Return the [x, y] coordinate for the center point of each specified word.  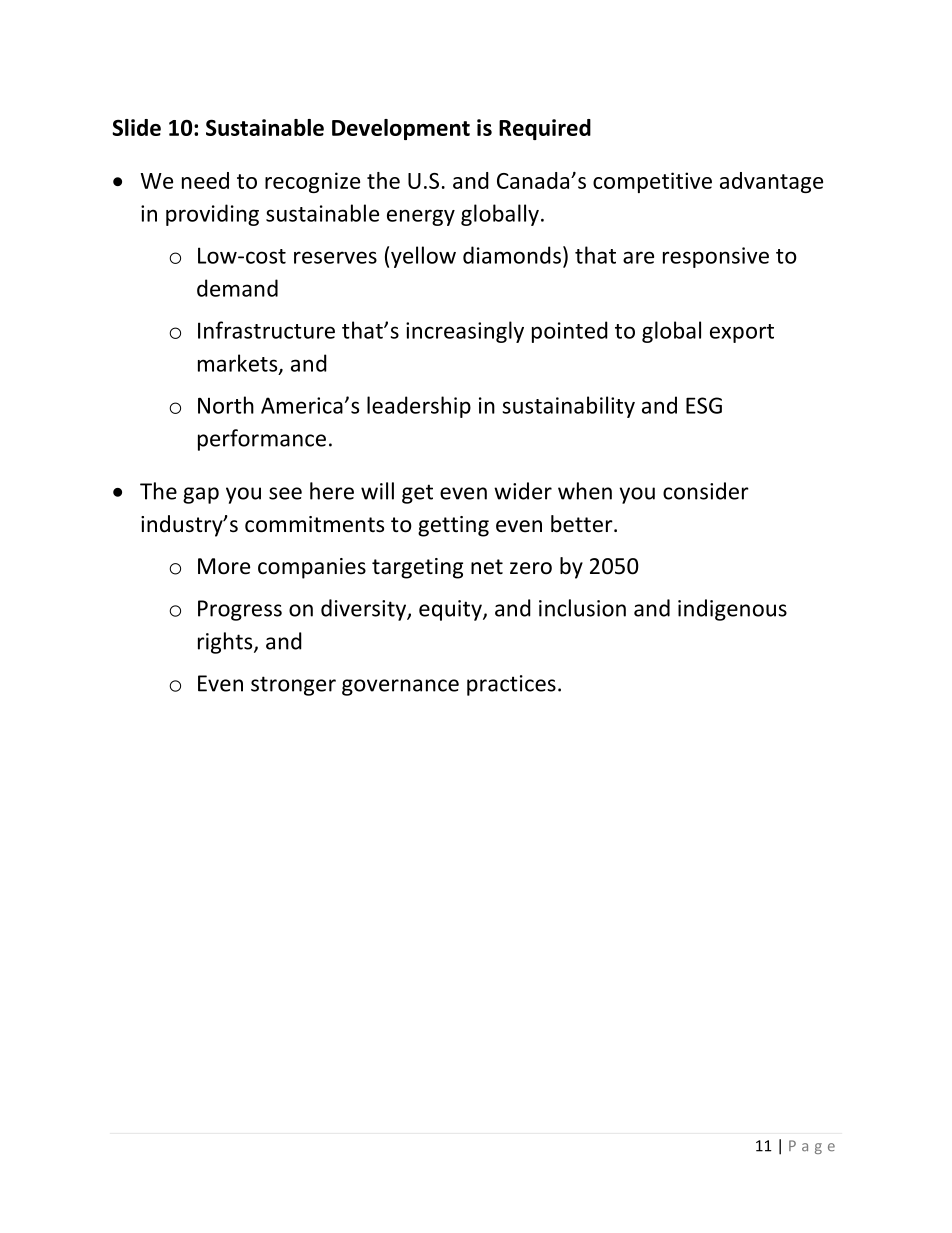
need [205, 180]
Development [401, 129]
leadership [419, 407]
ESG [704, 405]
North [226, 405]
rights [226, 643]
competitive [652, 182]
